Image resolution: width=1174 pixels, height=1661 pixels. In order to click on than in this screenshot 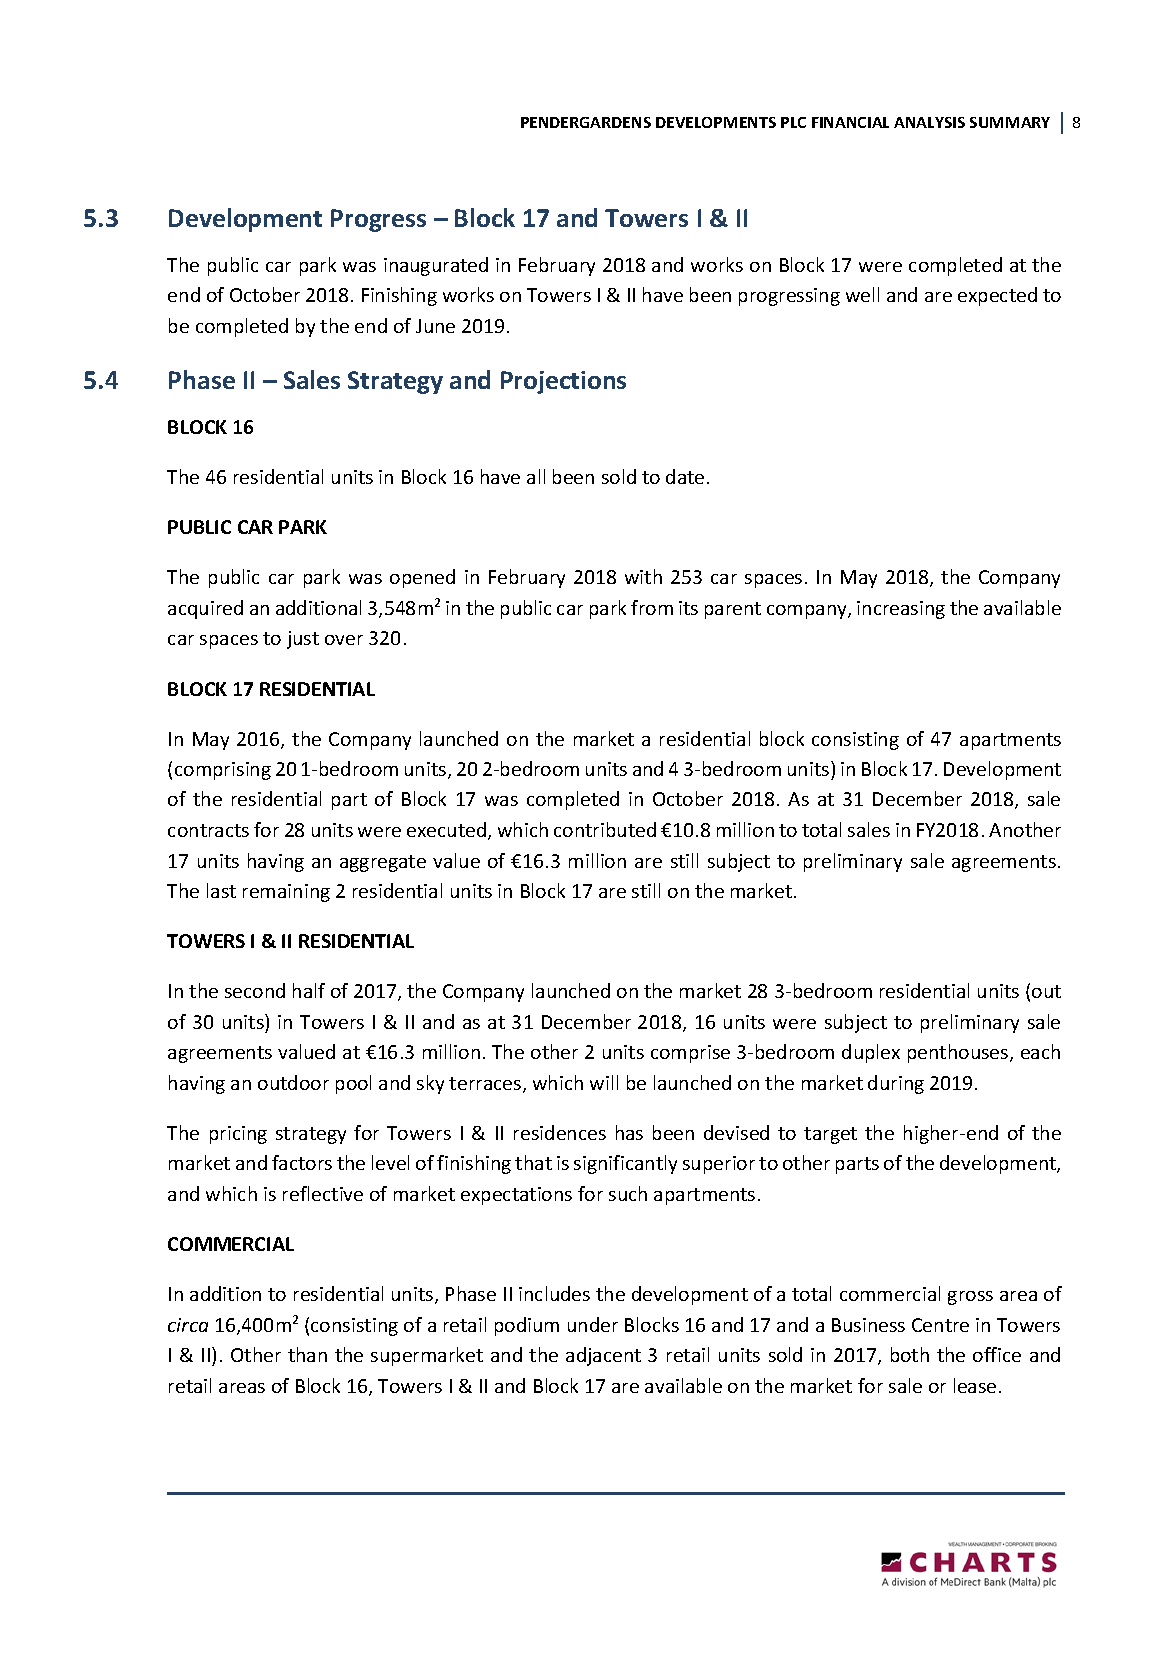, I will do `click(307, 1354)`.
